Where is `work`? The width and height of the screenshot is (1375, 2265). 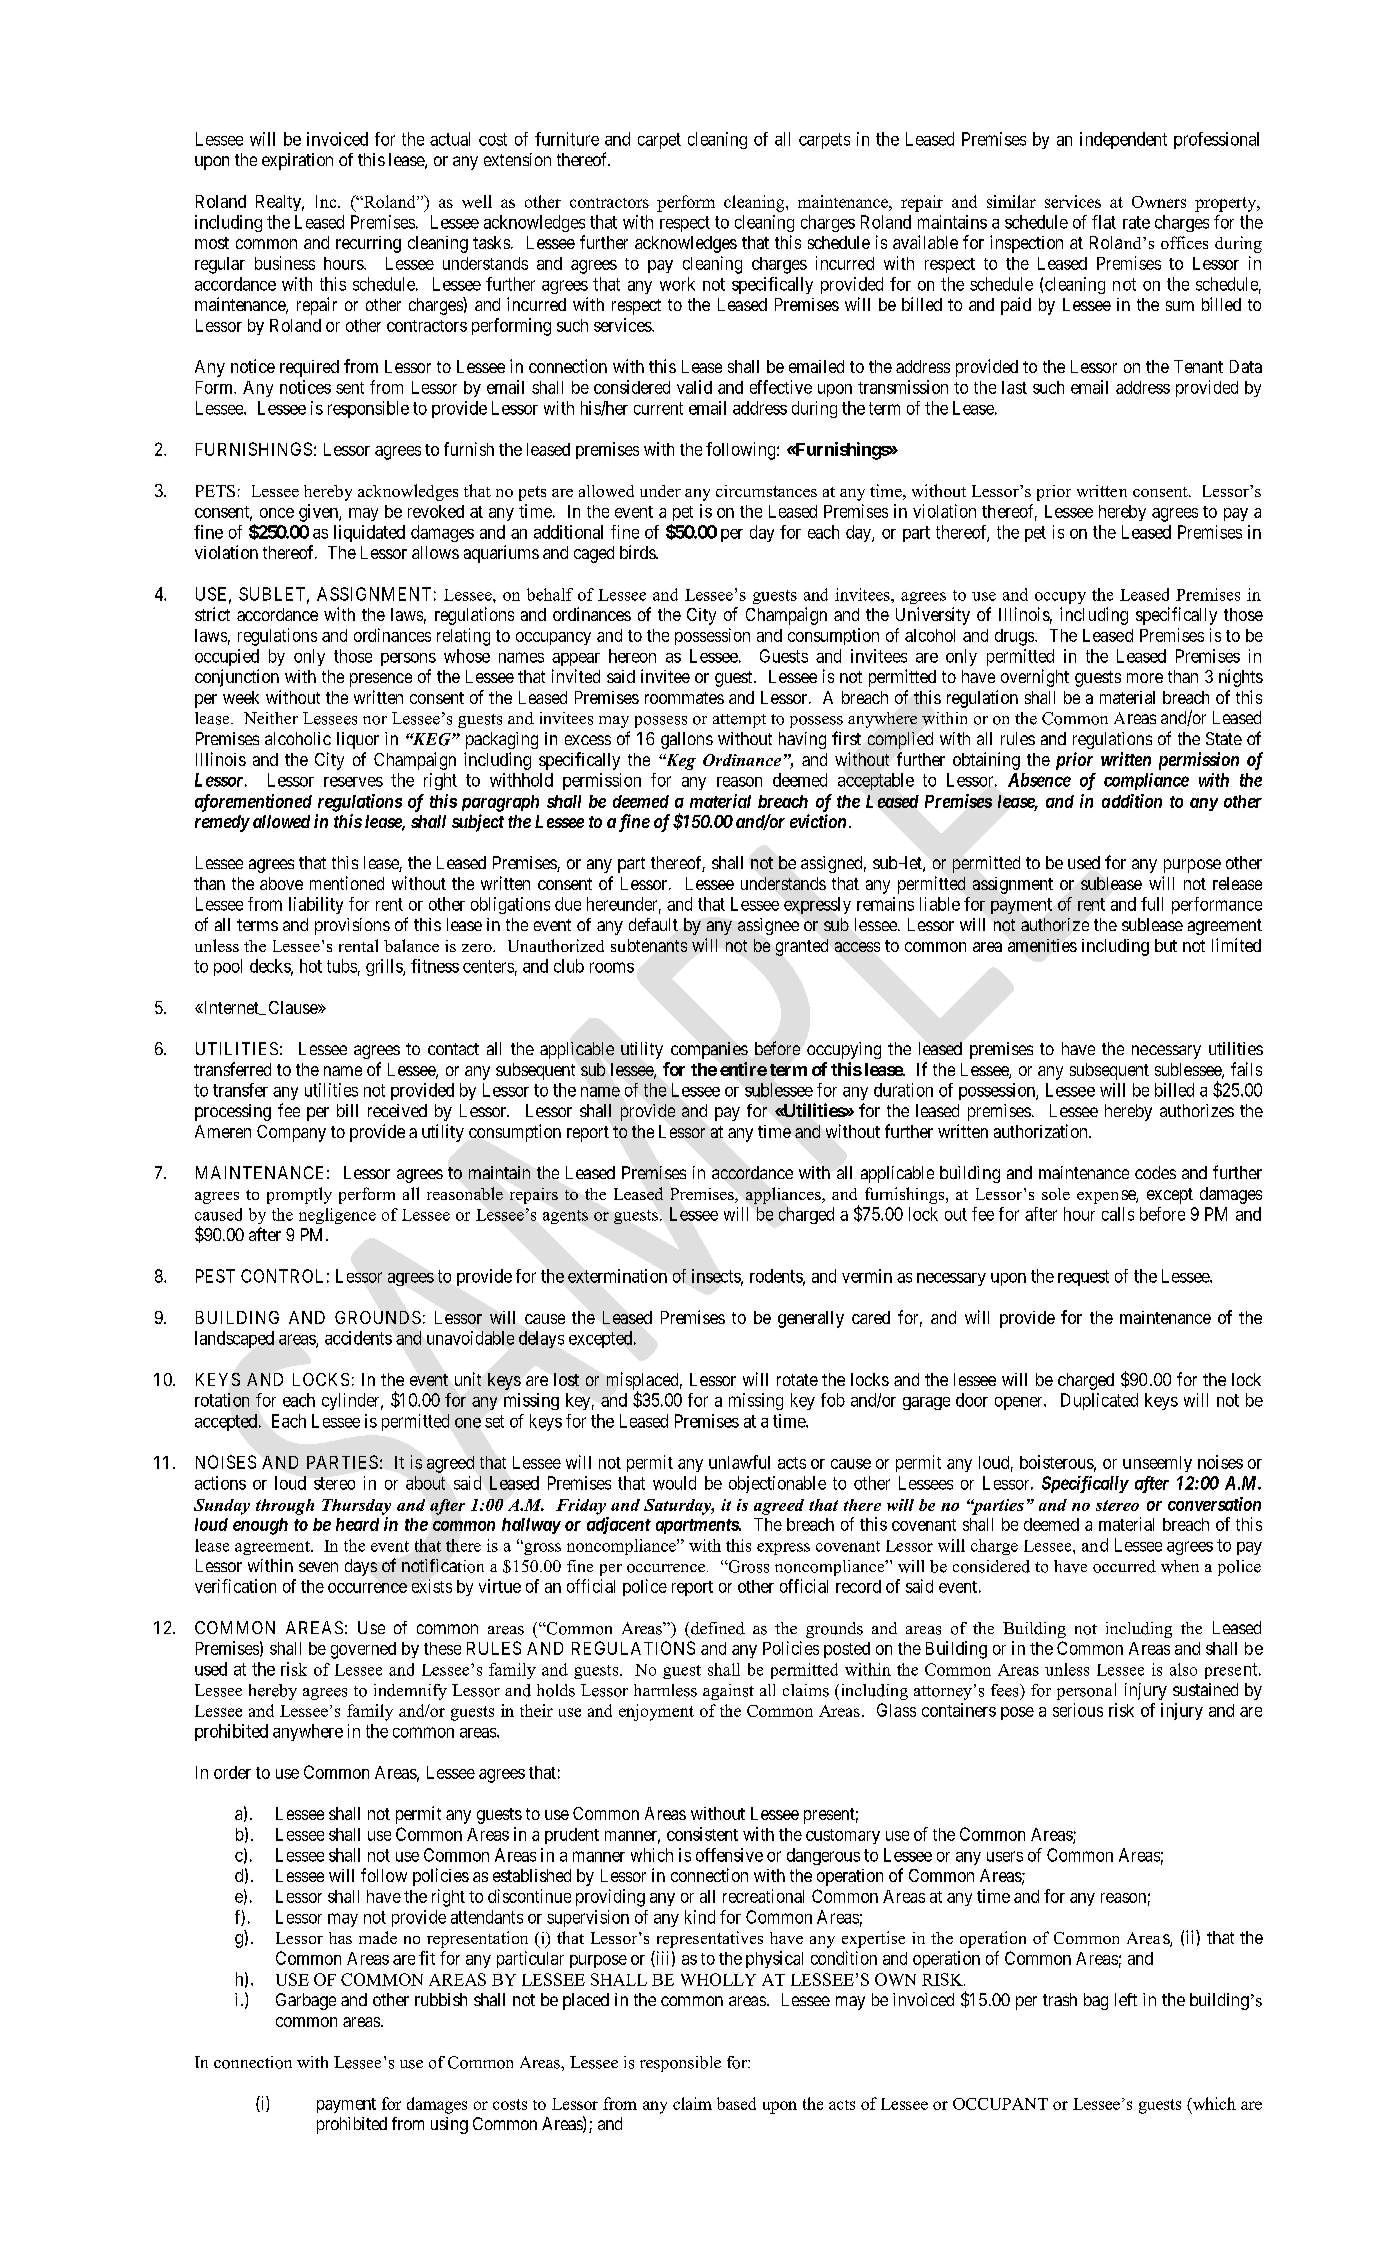 work is located at coordinates (677, 284).
